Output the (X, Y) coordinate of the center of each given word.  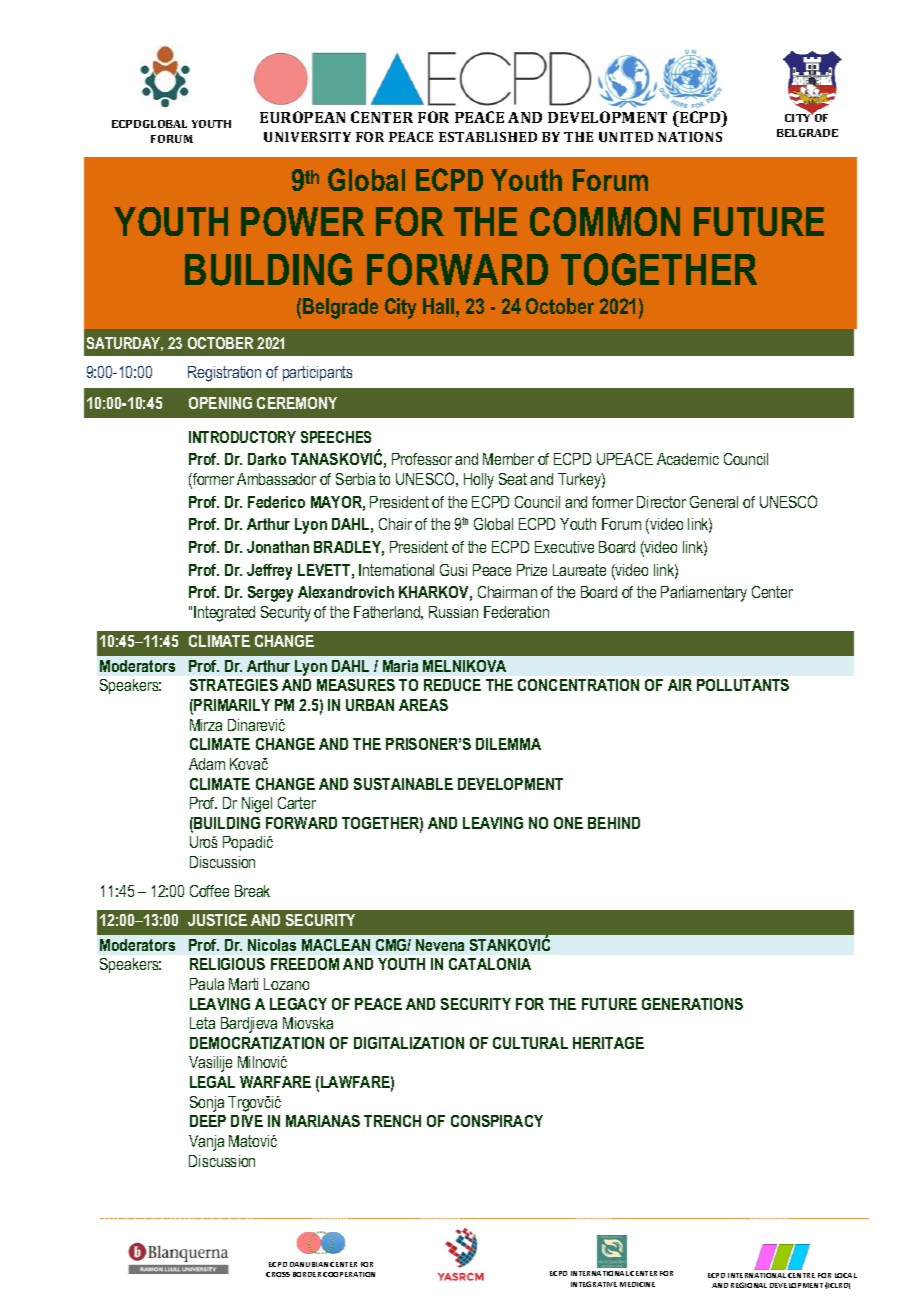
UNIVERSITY (307, 137)
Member (508, 459)
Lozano (286, 984)
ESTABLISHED (488, 137)
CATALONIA (490, 964)
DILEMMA (508, 744)
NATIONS (690, 137)
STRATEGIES (234, 685)
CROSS (278, 1274)
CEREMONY (297, 403)
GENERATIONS (692, 1004)
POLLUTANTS (743, 685)
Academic (688, 459)
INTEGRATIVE (594, 1284)
